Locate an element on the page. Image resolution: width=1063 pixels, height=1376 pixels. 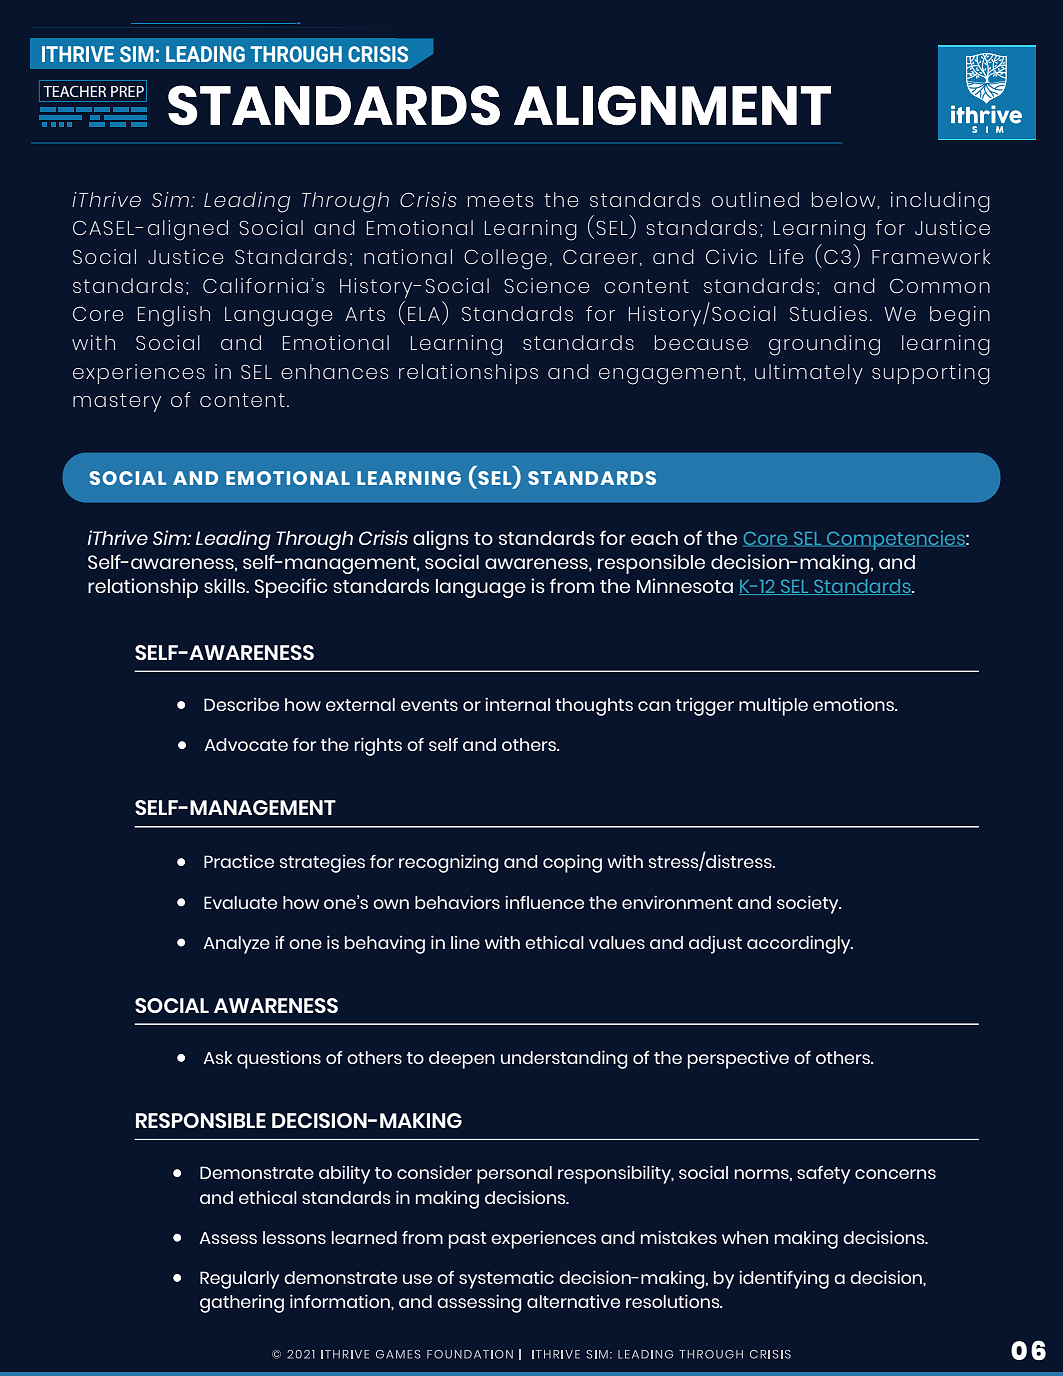
systematic is located at coordinates (506, 1279).
